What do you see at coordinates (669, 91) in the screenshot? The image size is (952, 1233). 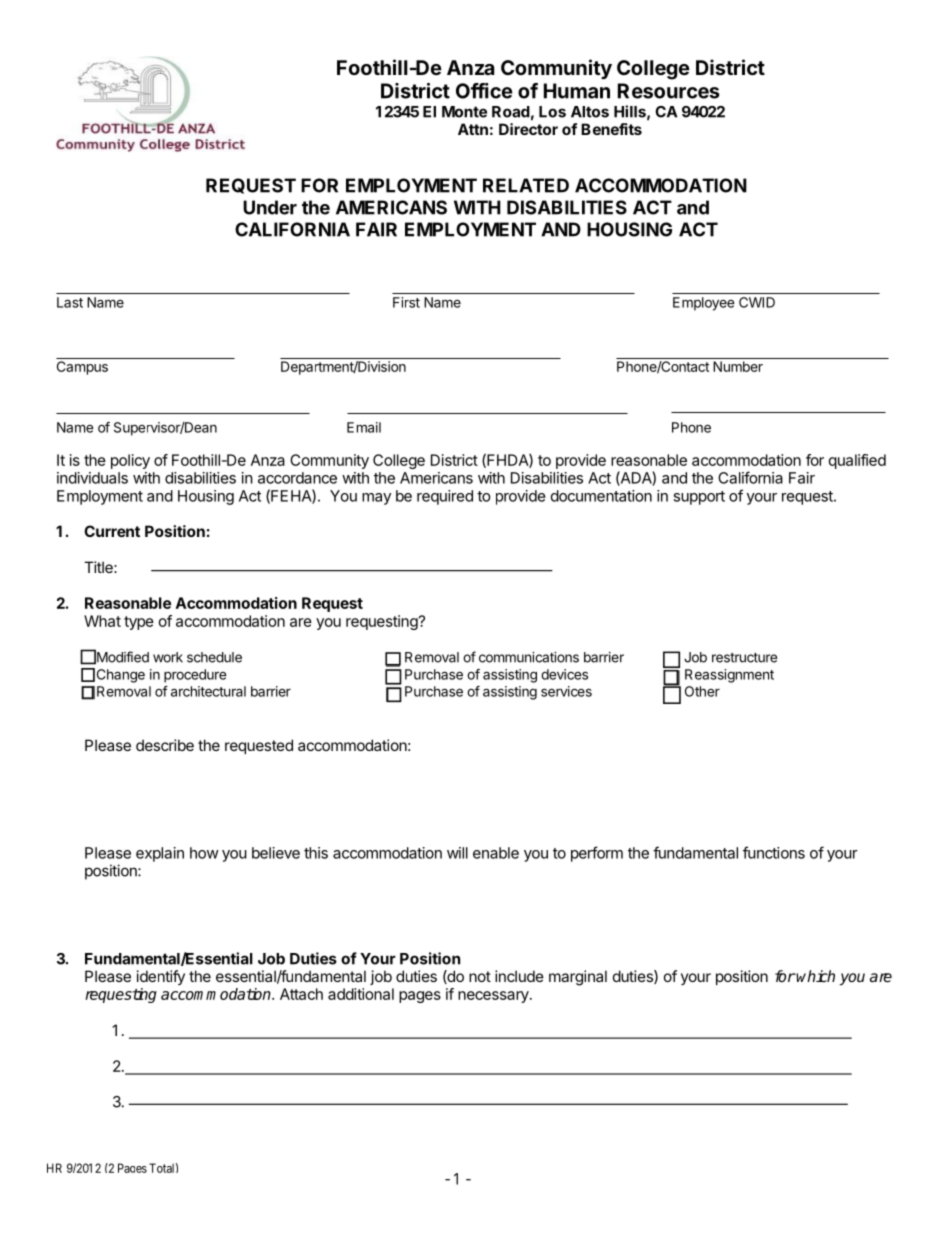 I see `Resources` at bounding box center [669, 91].
